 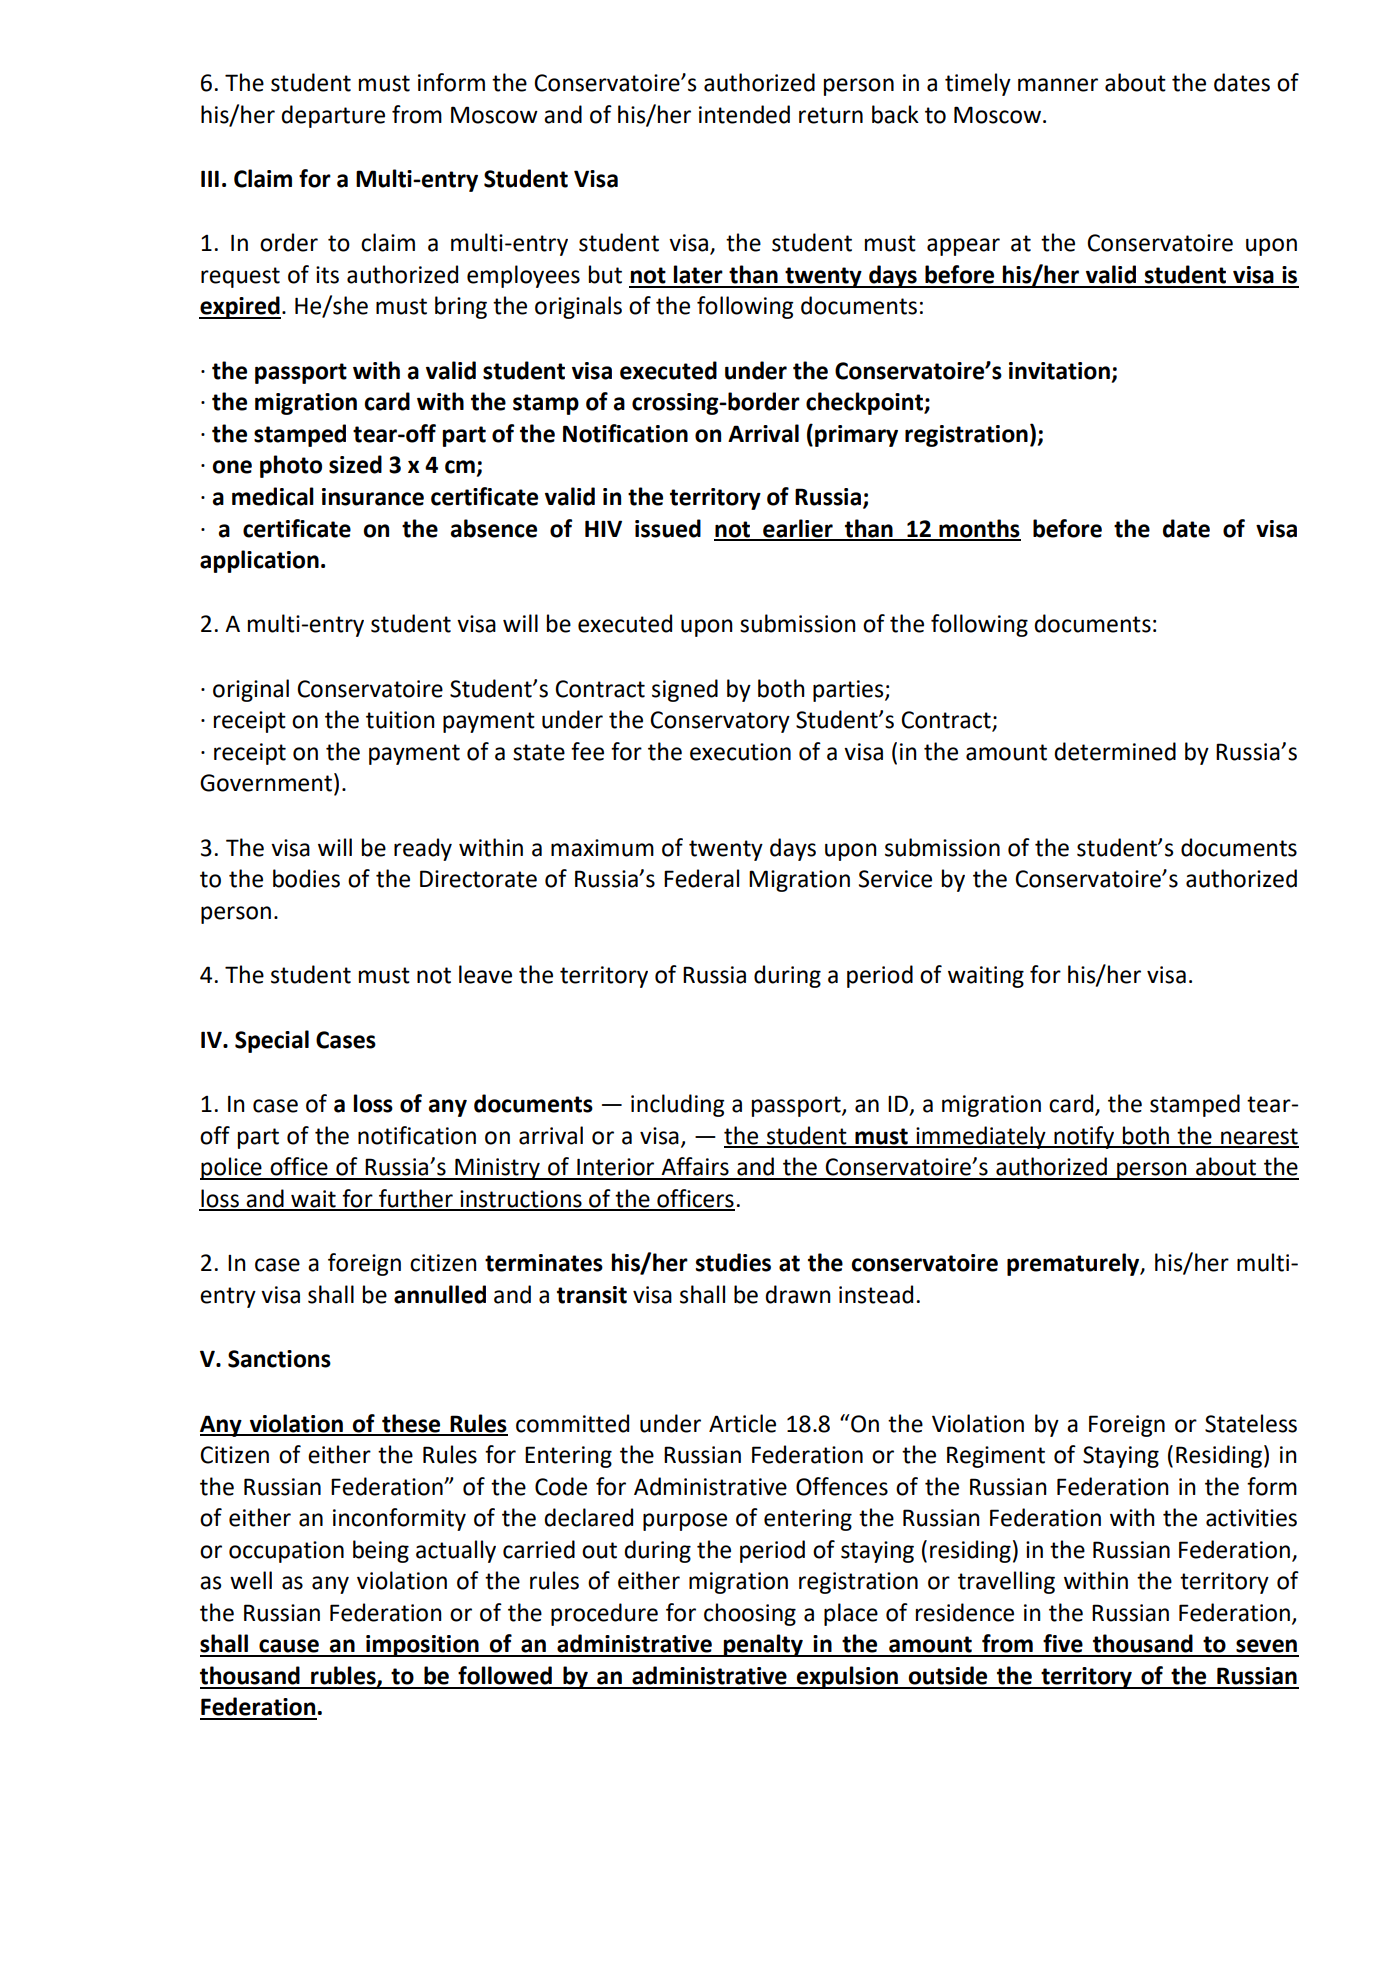 What do you see at coordinates (1084, 1137) in the screenshot?
I see `notify` at bounding box center [1084, 1137].
